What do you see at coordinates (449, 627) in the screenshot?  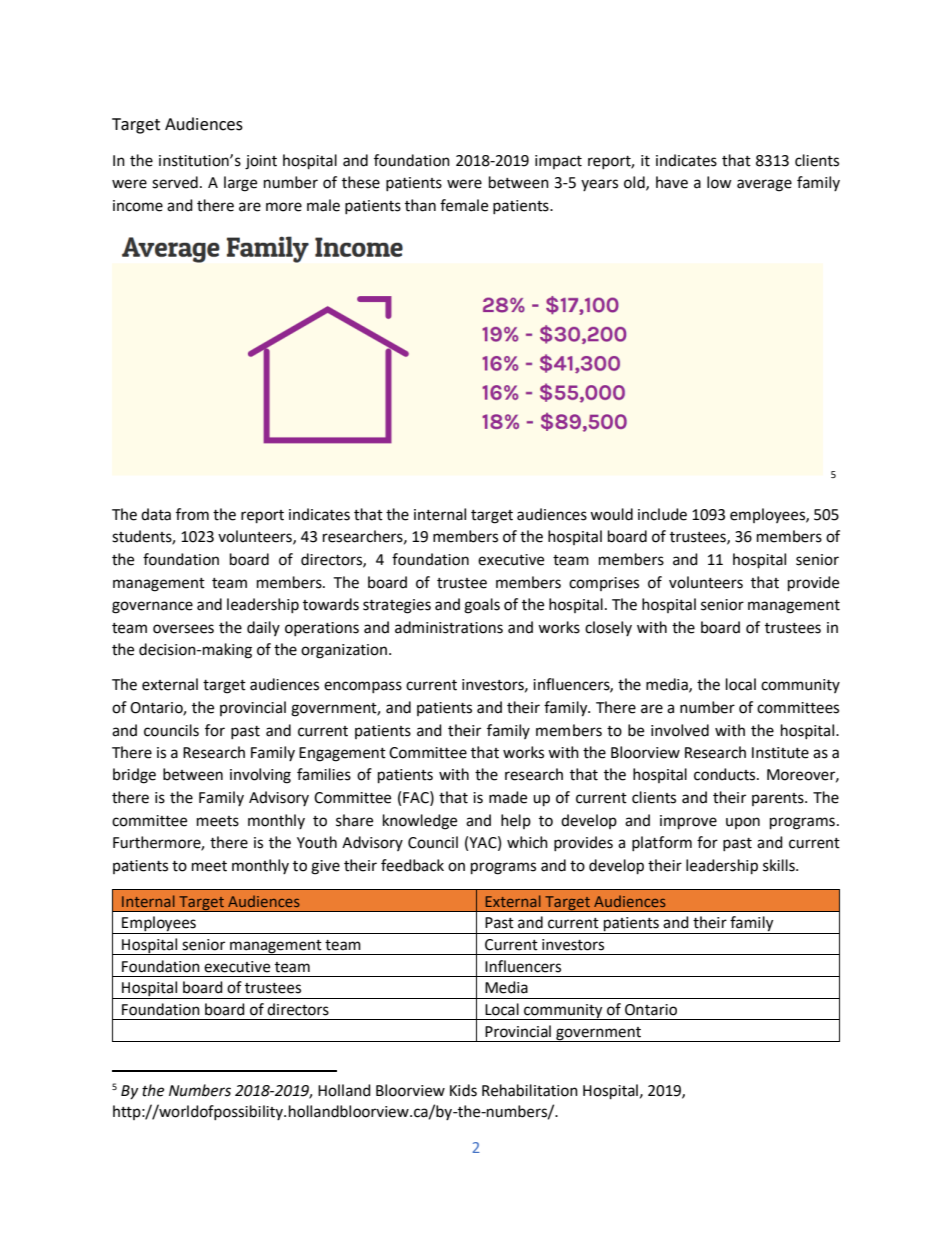 I see `administrations` at bounding box center [449, 627].
